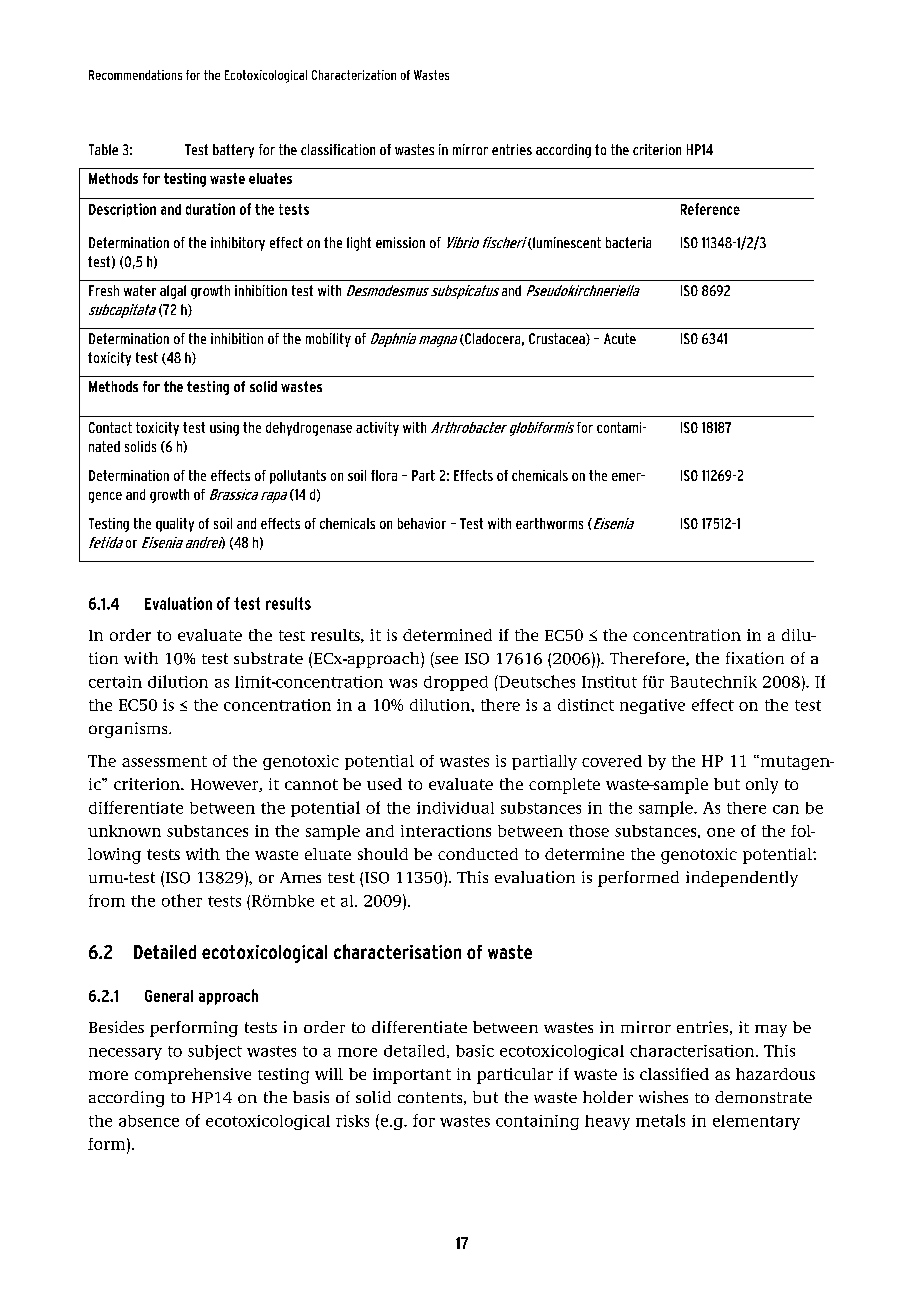 The height and width of the page is (1308, 924). I want to click on battery, so click(233, 151).
